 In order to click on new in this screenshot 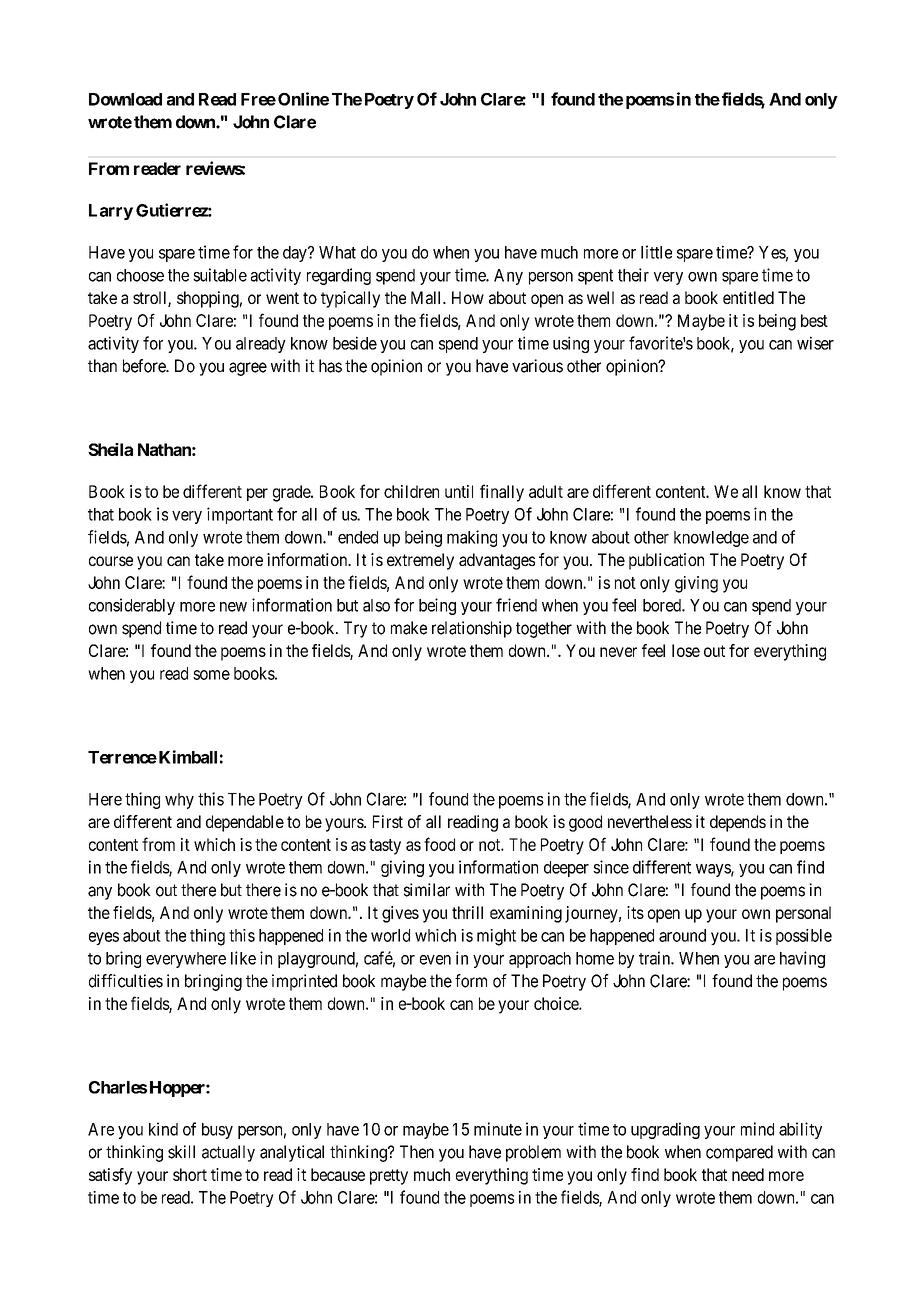, I will do `click(233, 607)`.
